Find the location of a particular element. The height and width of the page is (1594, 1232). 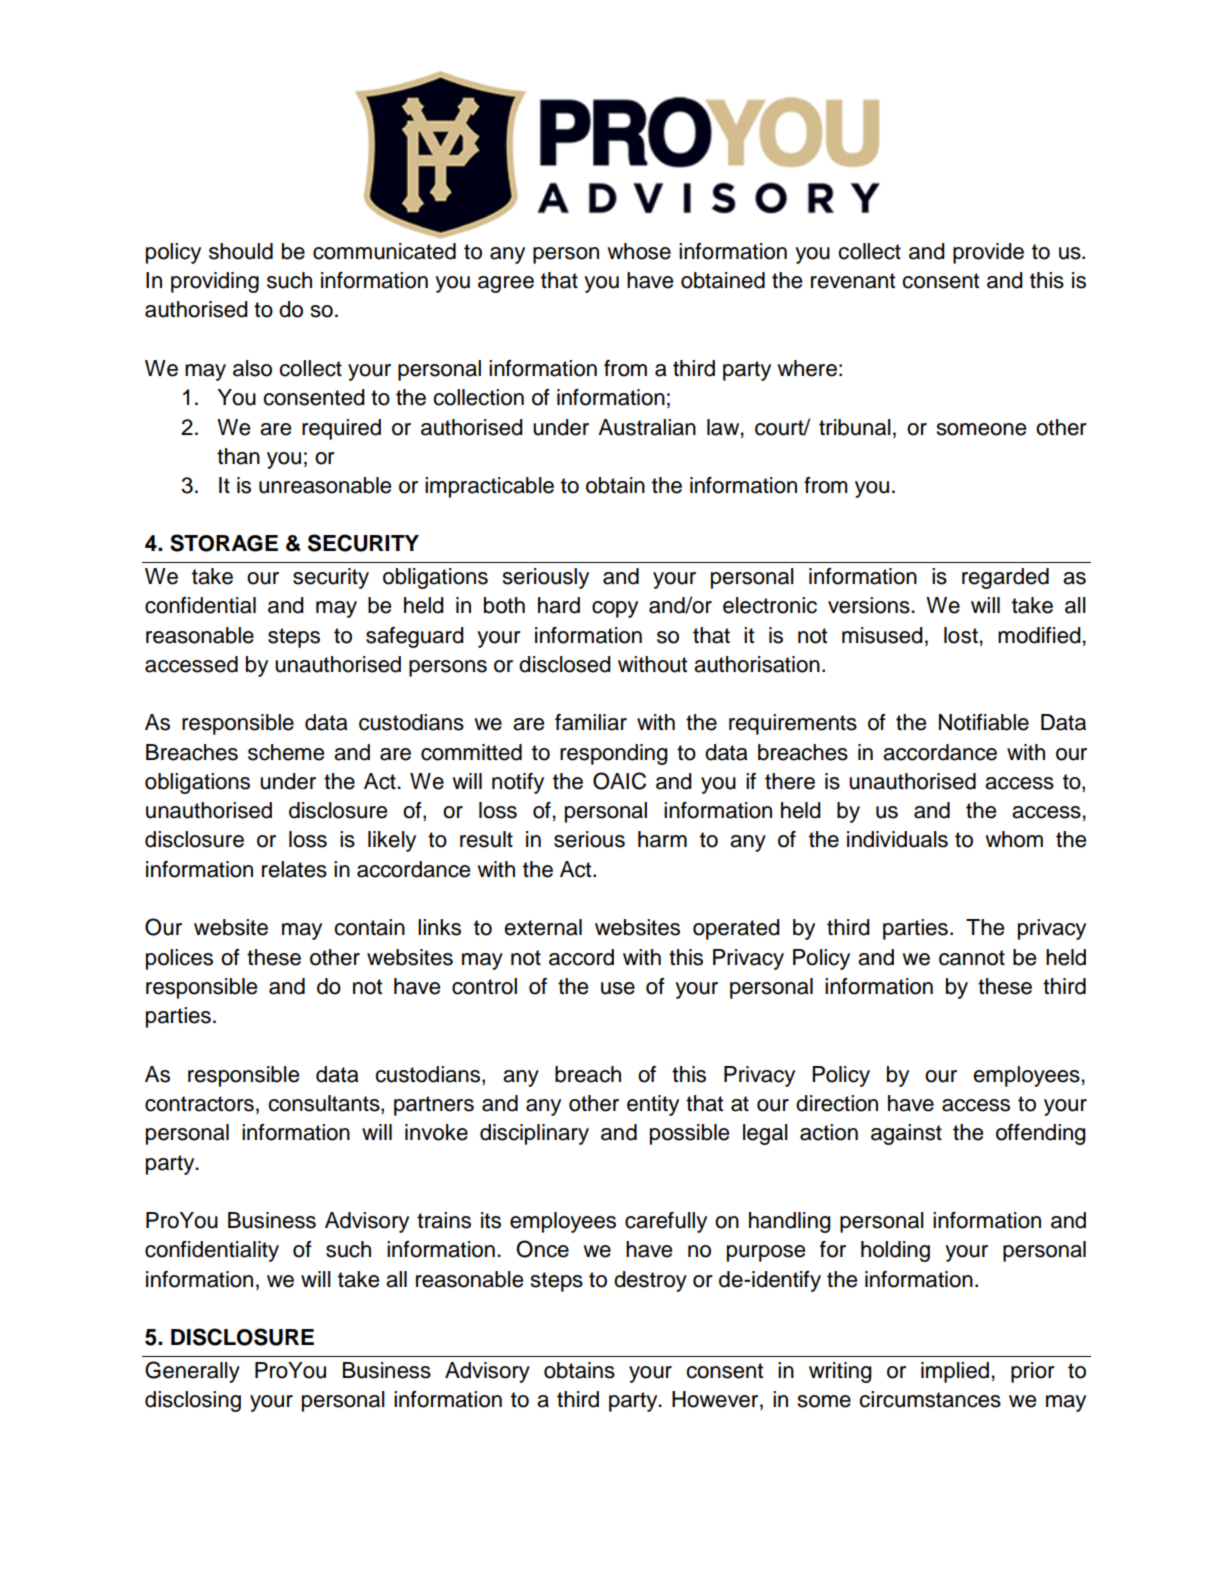

polices is located at coordinates (179, 959).
